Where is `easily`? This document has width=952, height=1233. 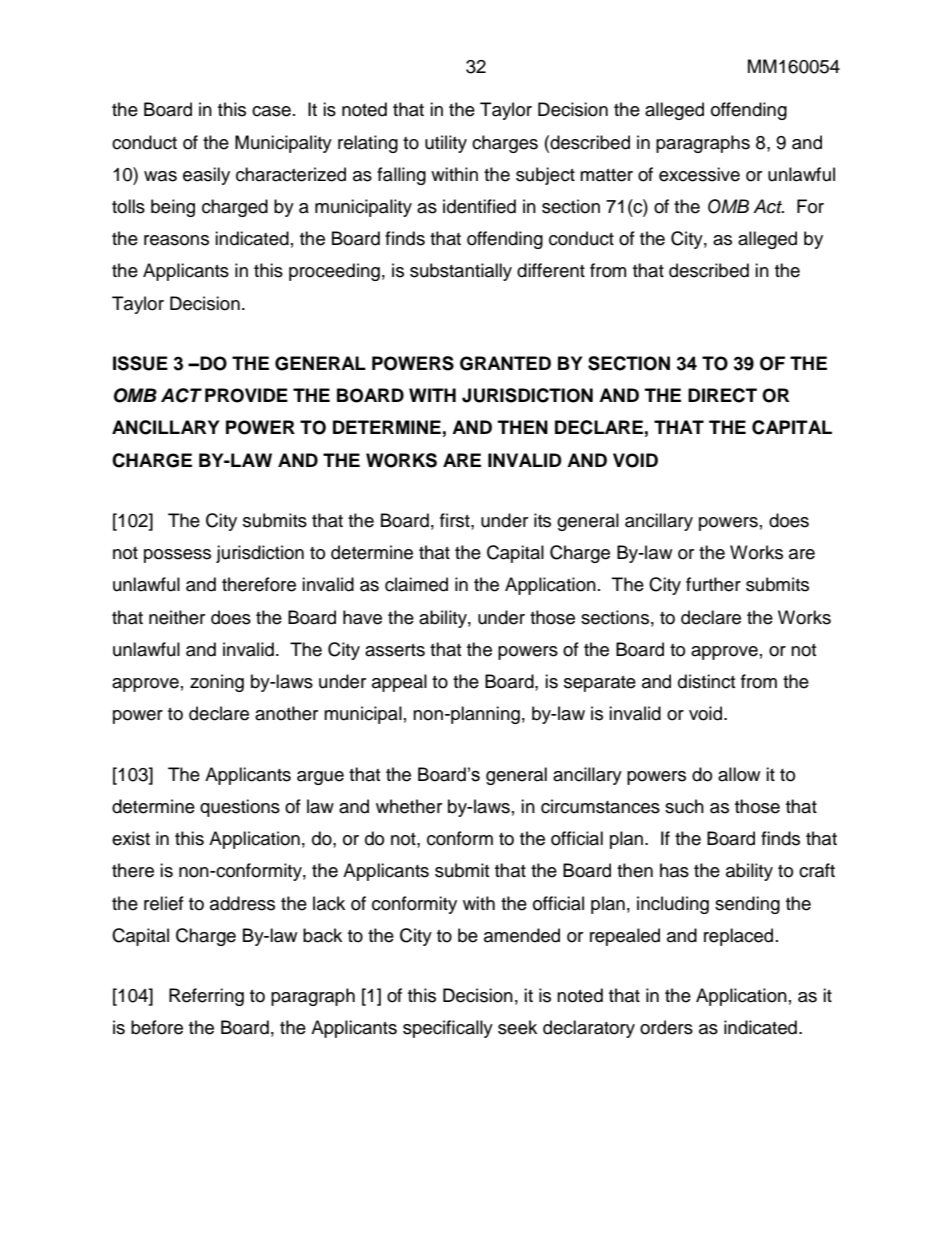 easily is located at coordinates (206, 176).
